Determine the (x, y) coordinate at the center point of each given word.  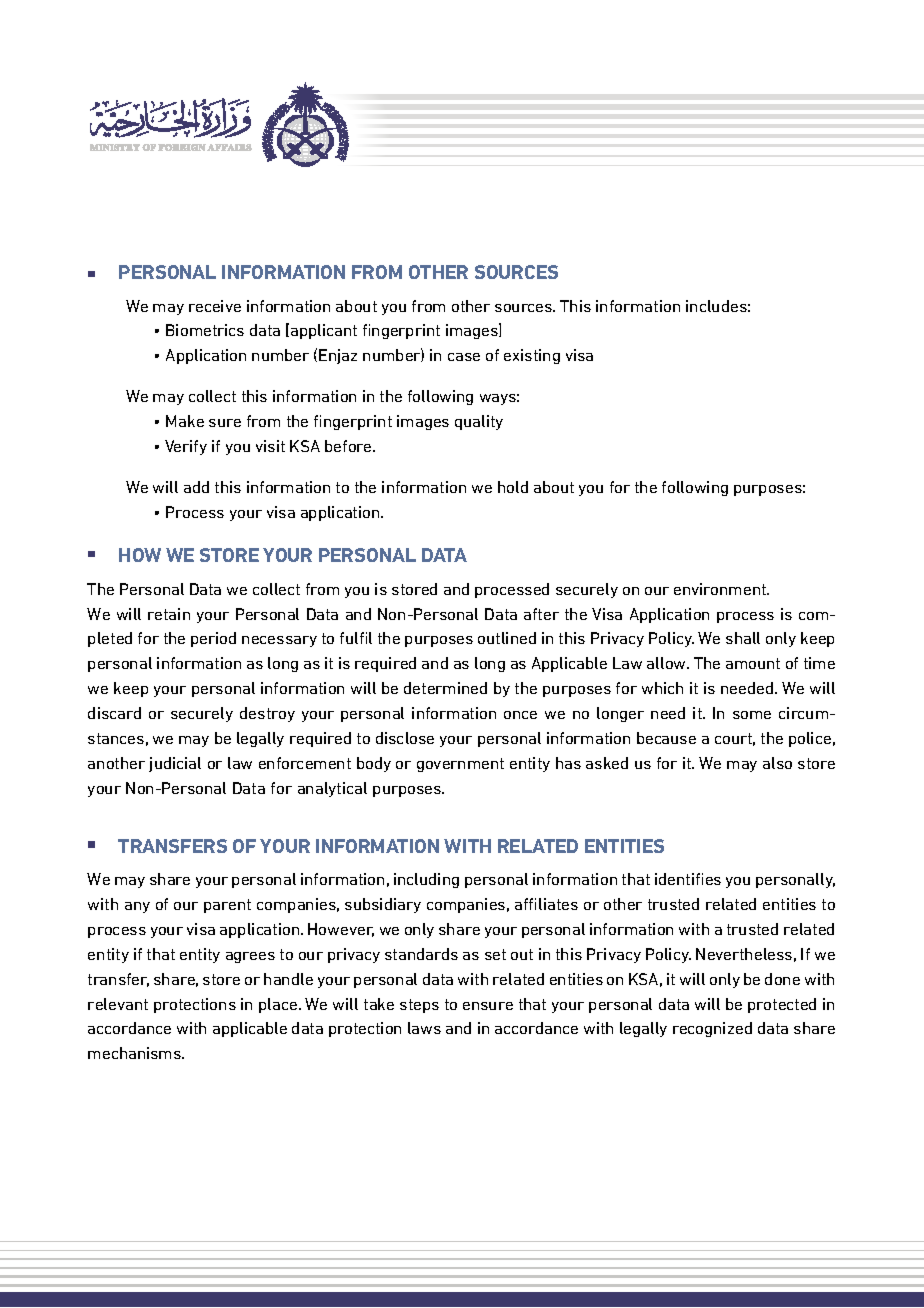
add (196, 487)
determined (445, 688)
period (213, 639)
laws (424, 1028)
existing (532, 356)
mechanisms (135, 1053)
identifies (688, 879)
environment (721, 589)
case (464, 357)
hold (513, 487)
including (426, 880)
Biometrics (205, 330)
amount (753, 663)
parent (227, 906)
